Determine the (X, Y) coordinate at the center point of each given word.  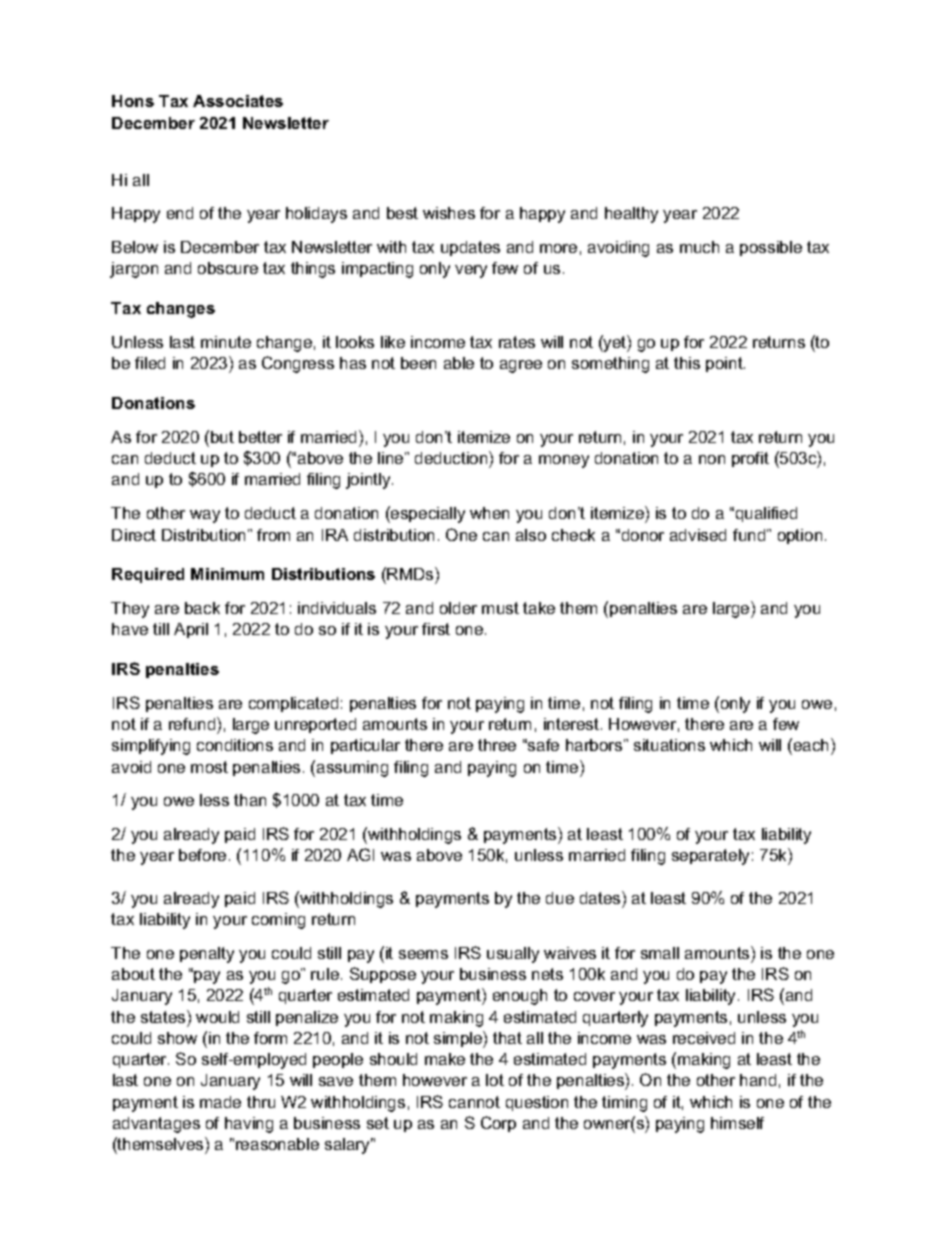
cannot (474, 1102)
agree (521, 366)
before (202, 855)
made (220, 1102)
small (660, 953)
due (560, 898)
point (725, 364)
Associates (238, 101)
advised (698, 535)
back (202, 608)
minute (226, 342)
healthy (631, 215)
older (458, 608)
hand (758, 1080)
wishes (449, 213)
